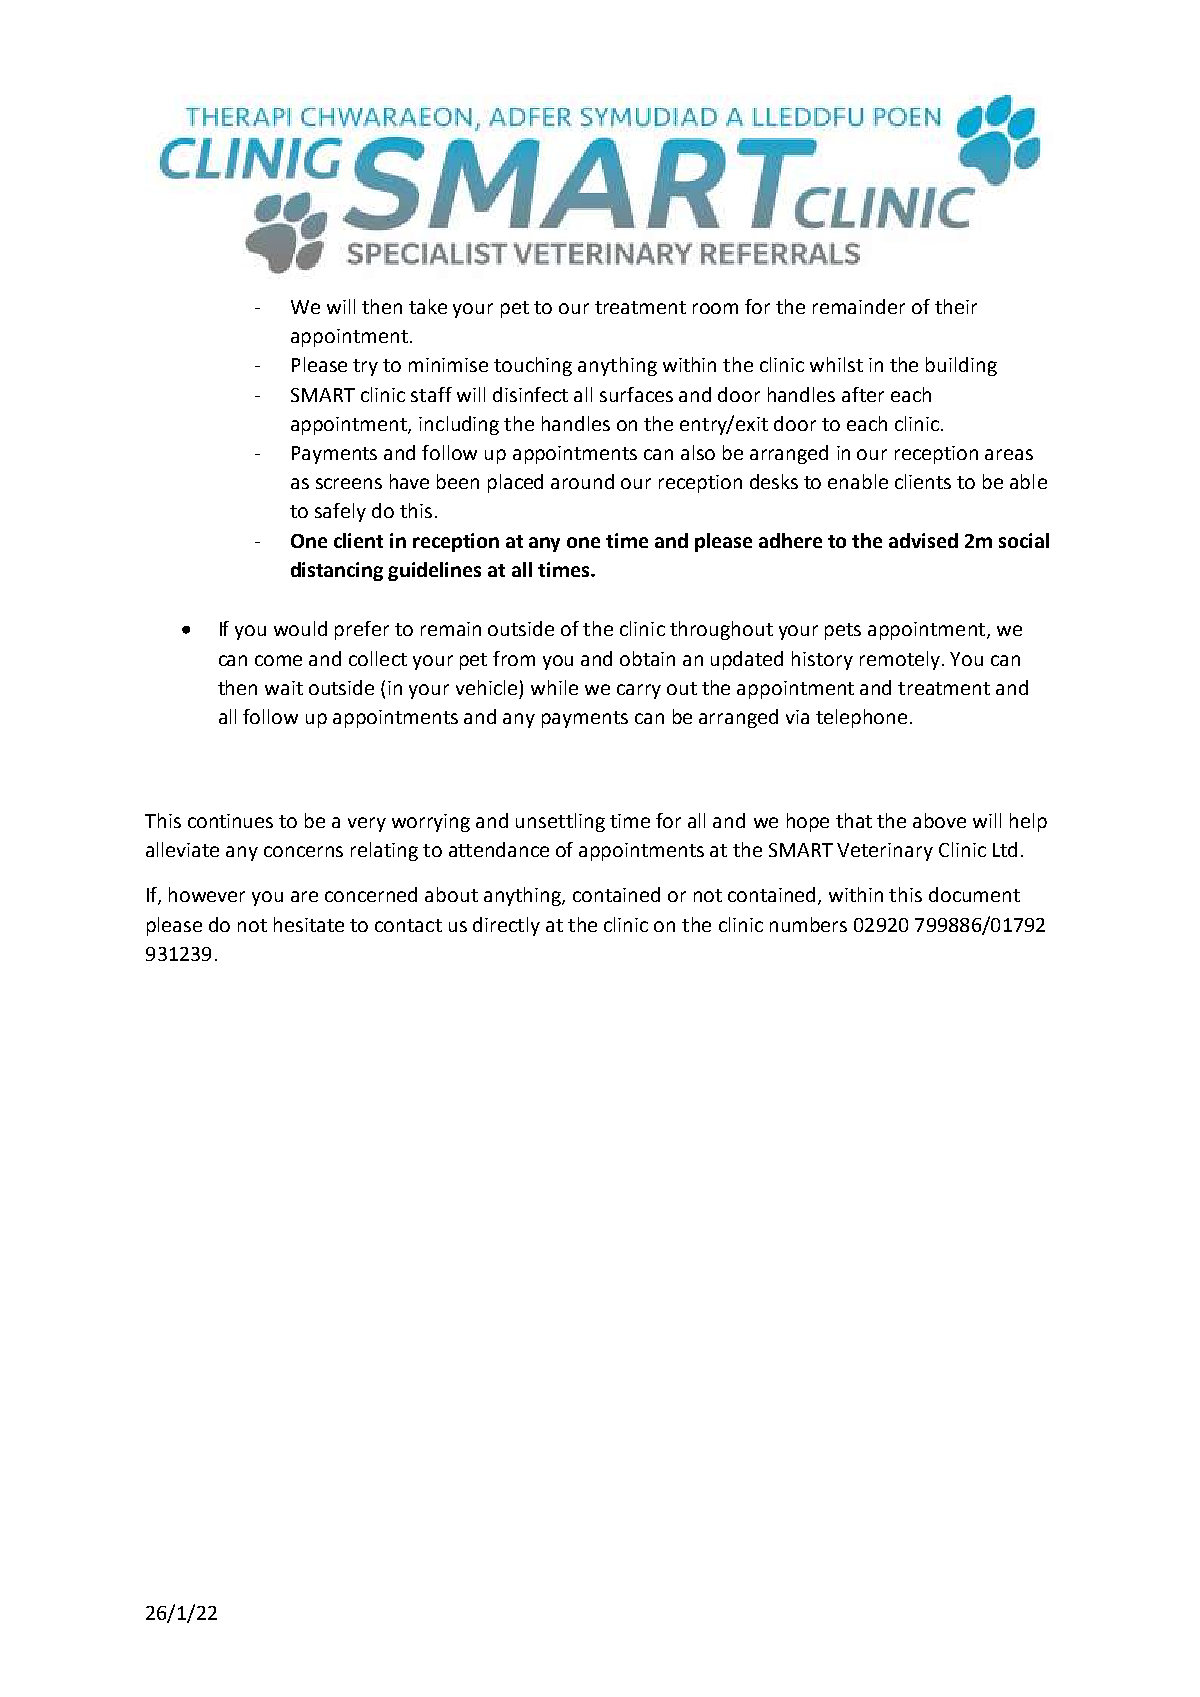 Image resolution: width=1200 pixels, height=1697 pixels. What do you see at coordinates (309, 924) in the document?
I see `hesitate` at bounding box center [309, 924].
